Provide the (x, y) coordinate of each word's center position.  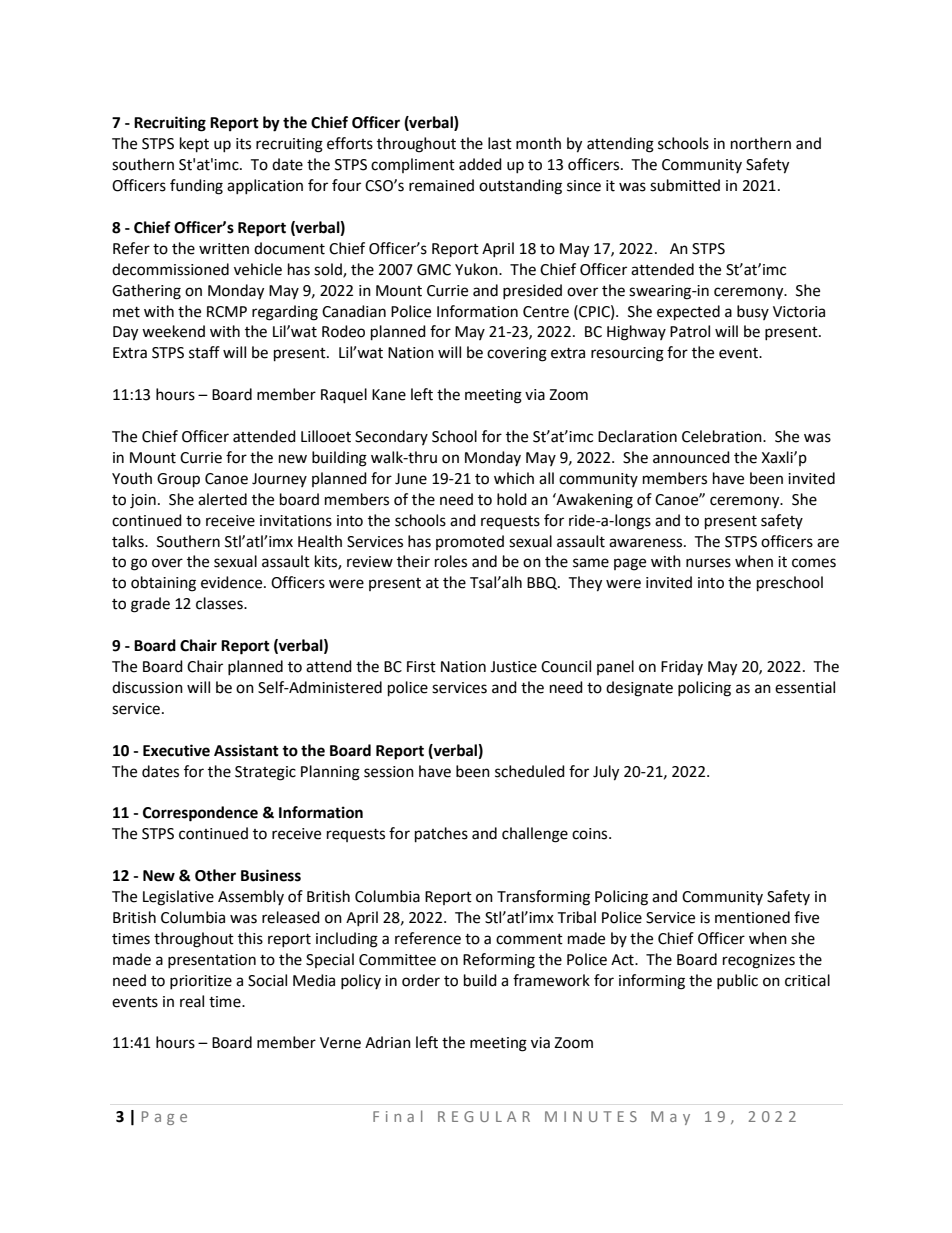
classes (220, 603)
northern (761, 143)
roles (451, 561)
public (737, 981)
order (421, 980)
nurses (708, 563)
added (480, 164)
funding (196, 187)
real (192, 1001)
